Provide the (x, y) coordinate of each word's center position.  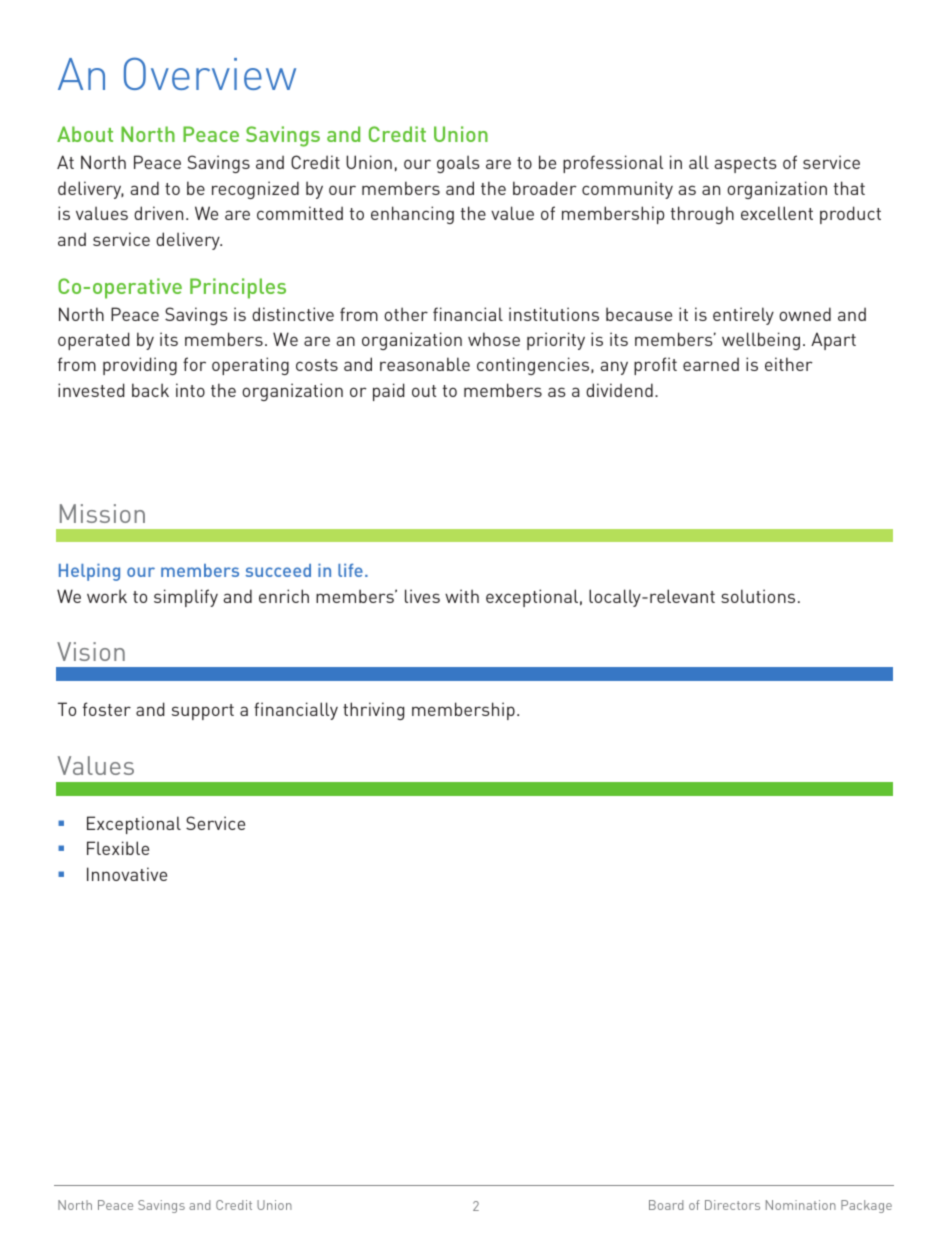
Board (666, 1205)
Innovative (127, 874)
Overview (210, 73)
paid (389, 392)
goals (458, 164)
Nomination (801, 1205)
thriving (373, 711)
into (190, 390)
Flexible (118, 848)
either (789, 364)
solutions (758, 596)
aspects (745, 165)
